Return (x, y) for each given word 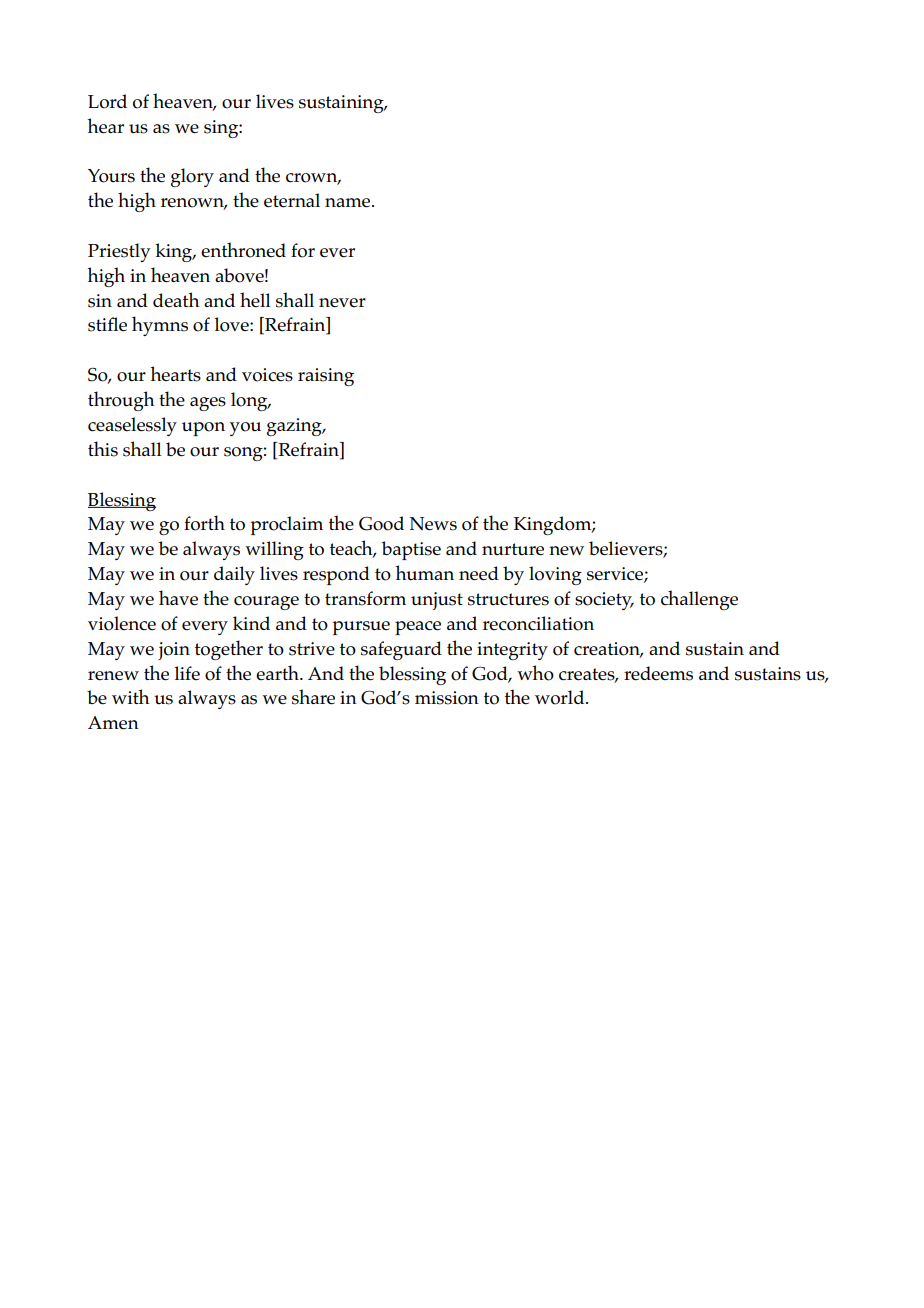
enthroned (243, 250)
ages (208, 404)
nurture (513, 549)
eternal (292, 200)
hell (255, 300)
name (349, 203)
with (130, 696)
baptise (411, 550)
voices (267, 375)
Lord (107, 101)
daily (234, 575)
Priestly (119, 252)
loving (555, 575)
